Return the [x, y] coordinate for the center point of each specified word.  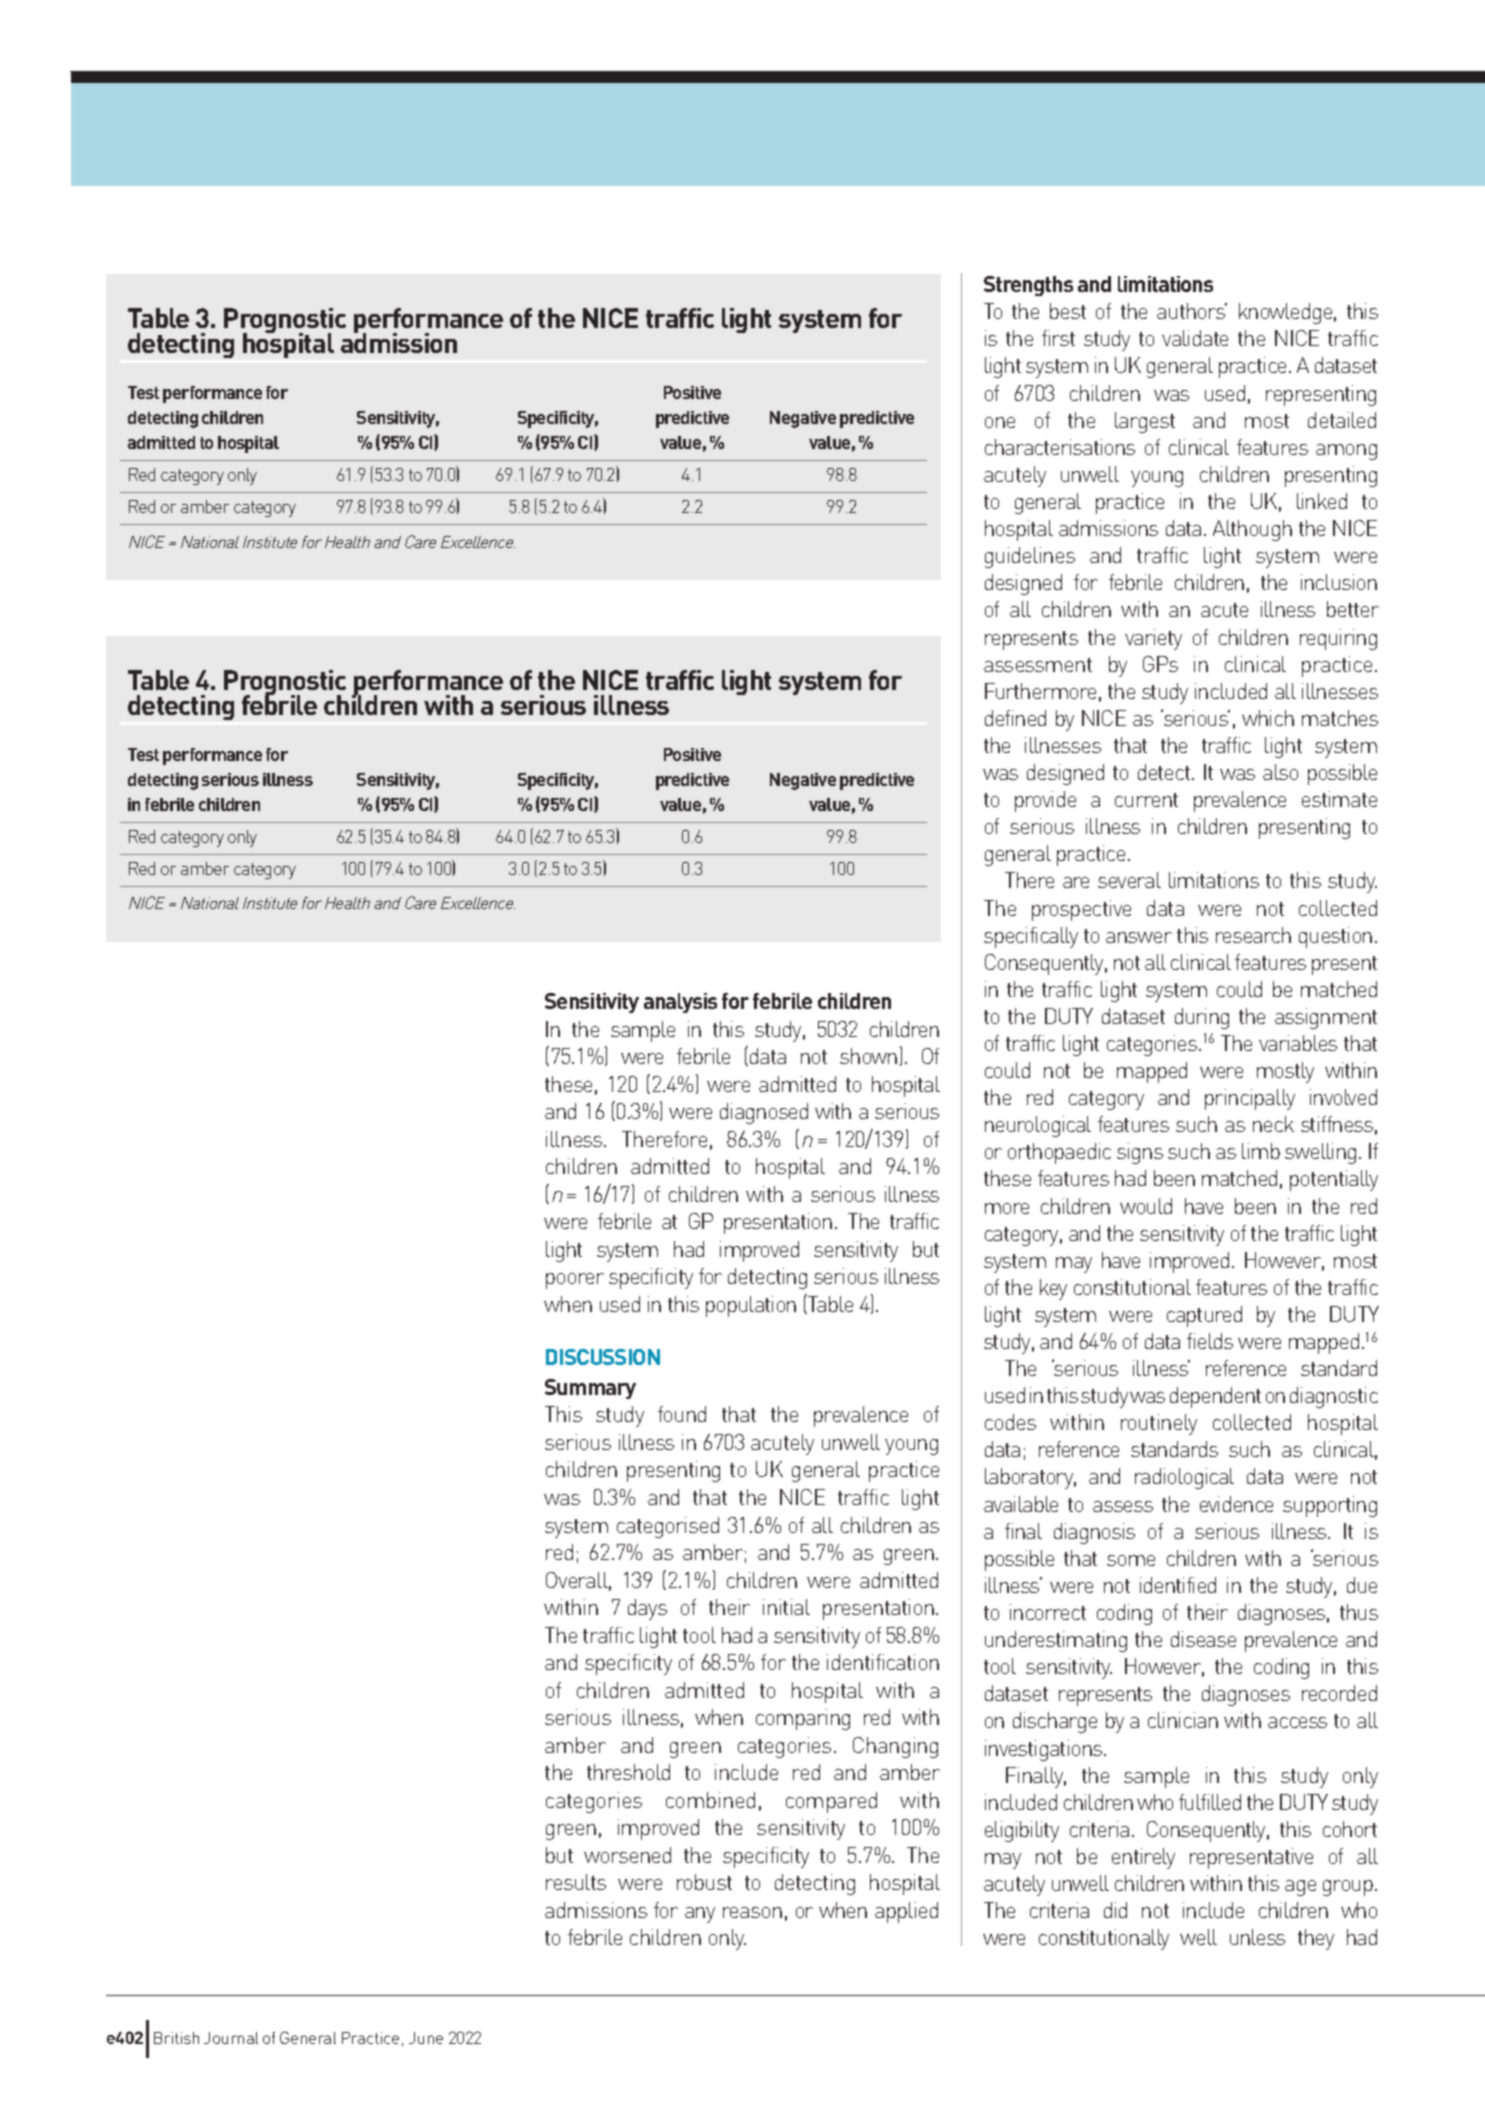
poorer [575, 1281]
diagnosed [764, 1113]
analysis [680, 1003]
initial [786, 1607]
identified [1178, 1585]
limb [1261, 1151]
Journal [231, 2038]
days [647, 1609]
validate [1195, 338]
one [1000, 422]
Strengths [1028, 286]
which [1268, 718]
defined [1015, 718]
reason [752, 1912]
